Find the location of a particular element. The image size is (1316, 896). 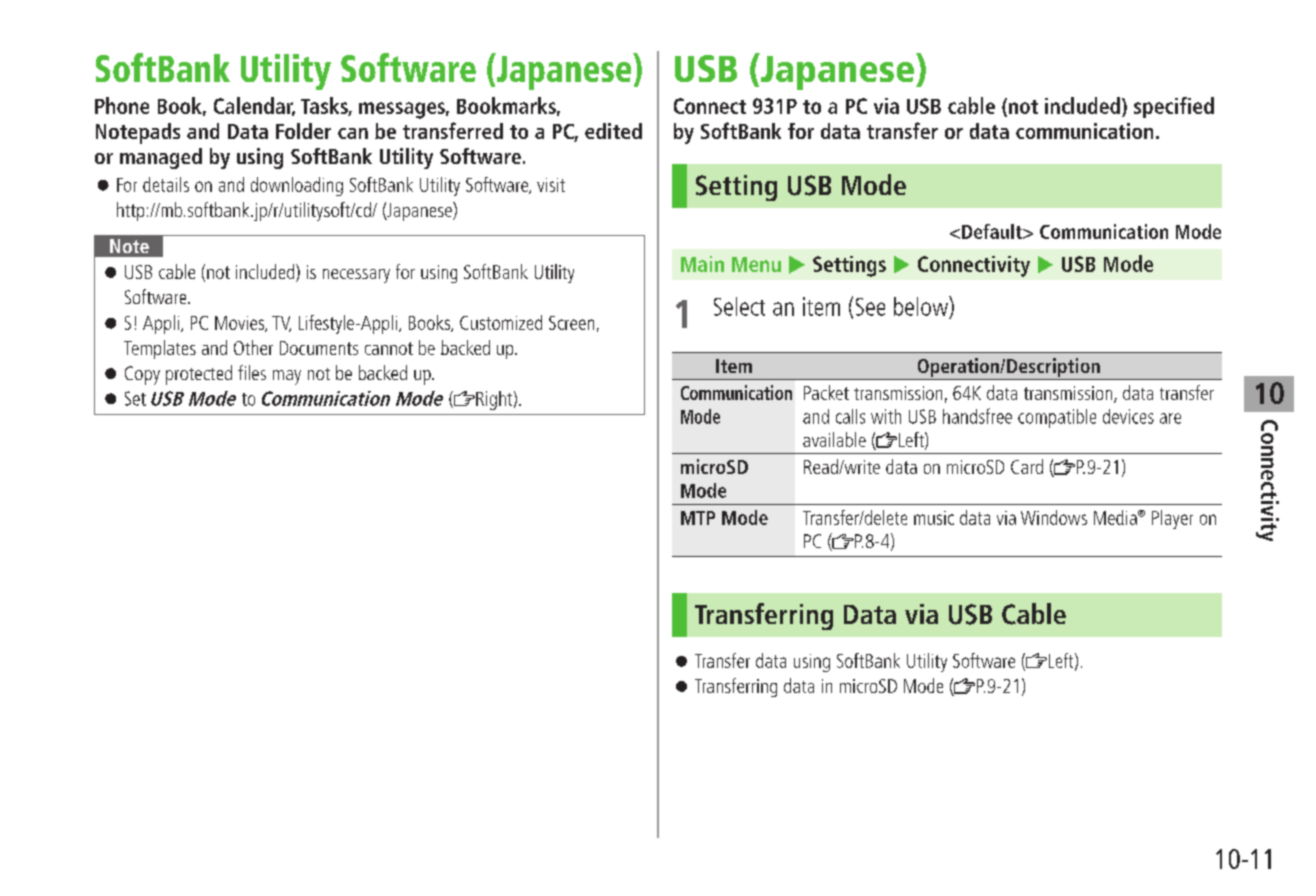

music is located at coordinates (934, 518).
